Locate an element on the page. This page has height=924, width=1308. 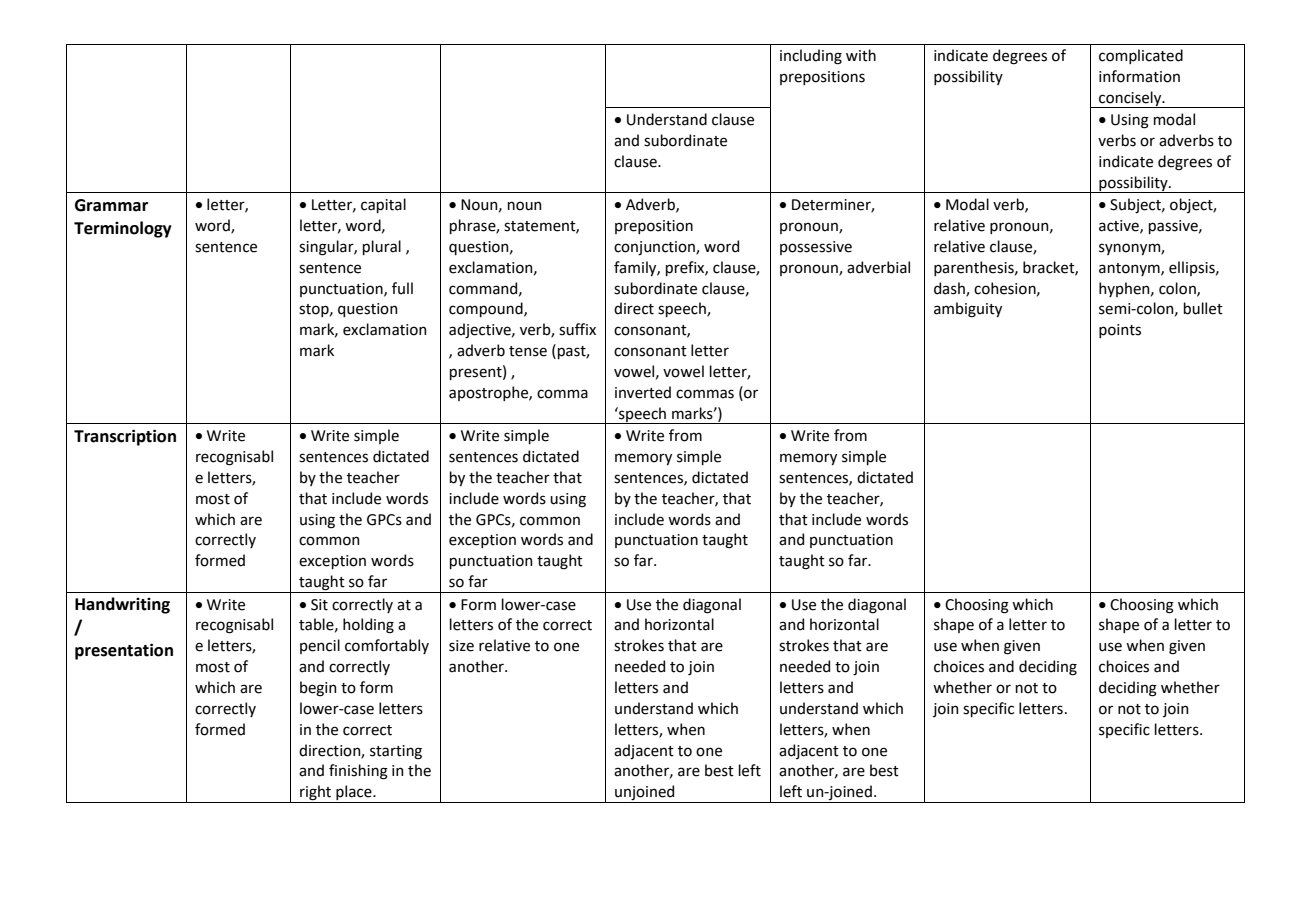
inverted is located at coordinates (643, 392).
